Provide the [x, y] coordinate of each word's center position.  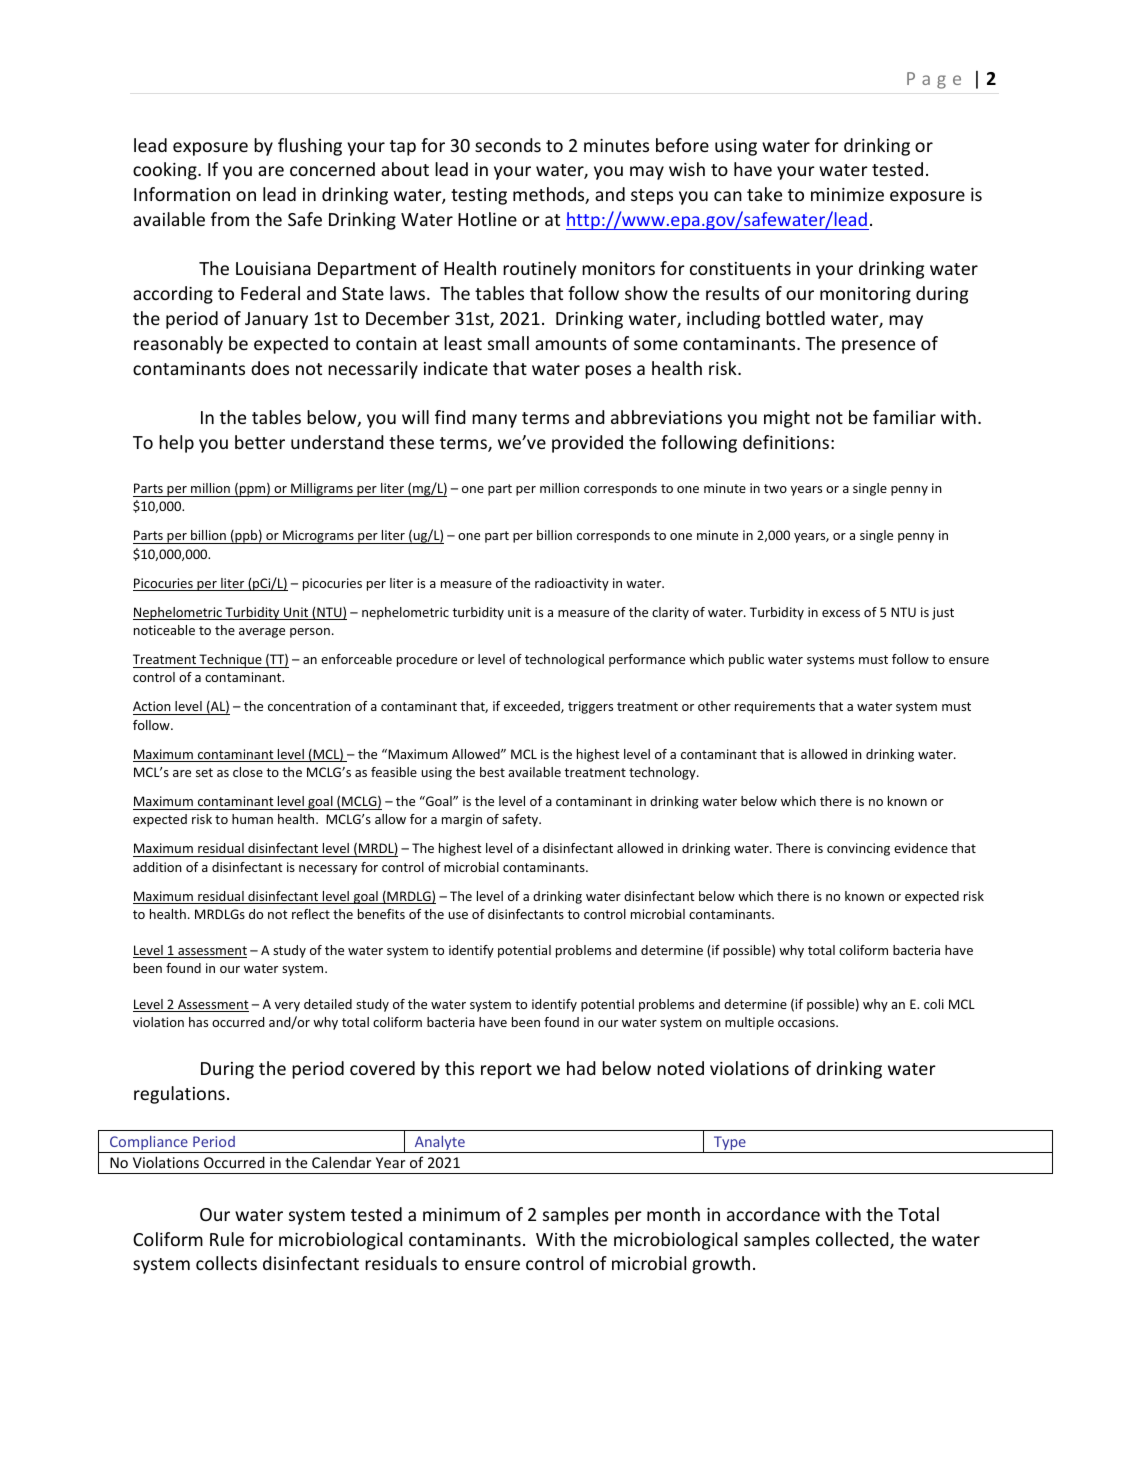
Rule [227, 1239]
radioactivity [572, 584]
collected [853, 1240]
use [458, 915]
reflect [311, 914]
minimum [461, 1214]
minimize [847, 194]
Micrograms [318, 537]
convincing [858, 849]
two [775, 488]
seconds [508, 145]
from [230, 219]
